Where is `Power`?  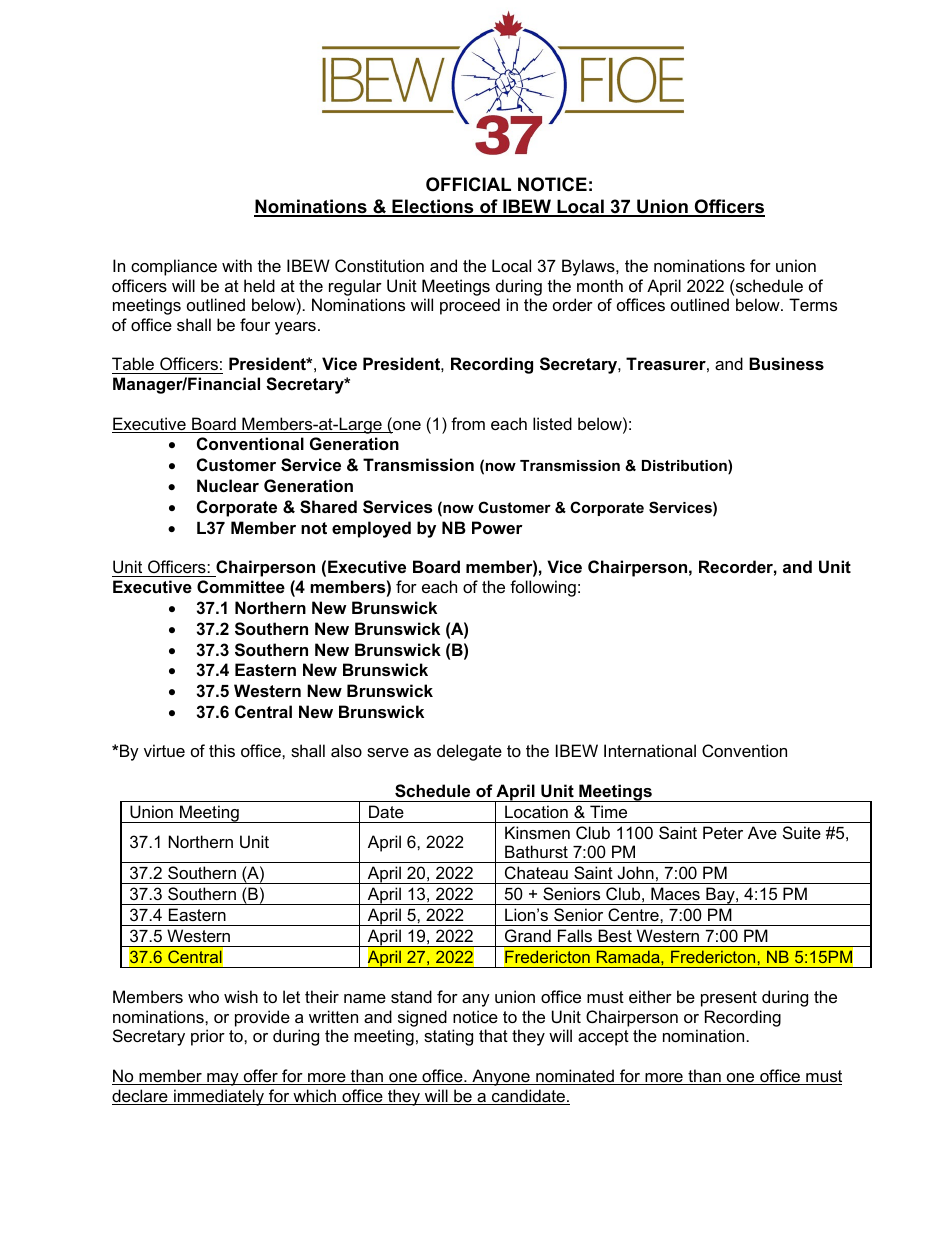
Power is located at coordinates (497, 527).
